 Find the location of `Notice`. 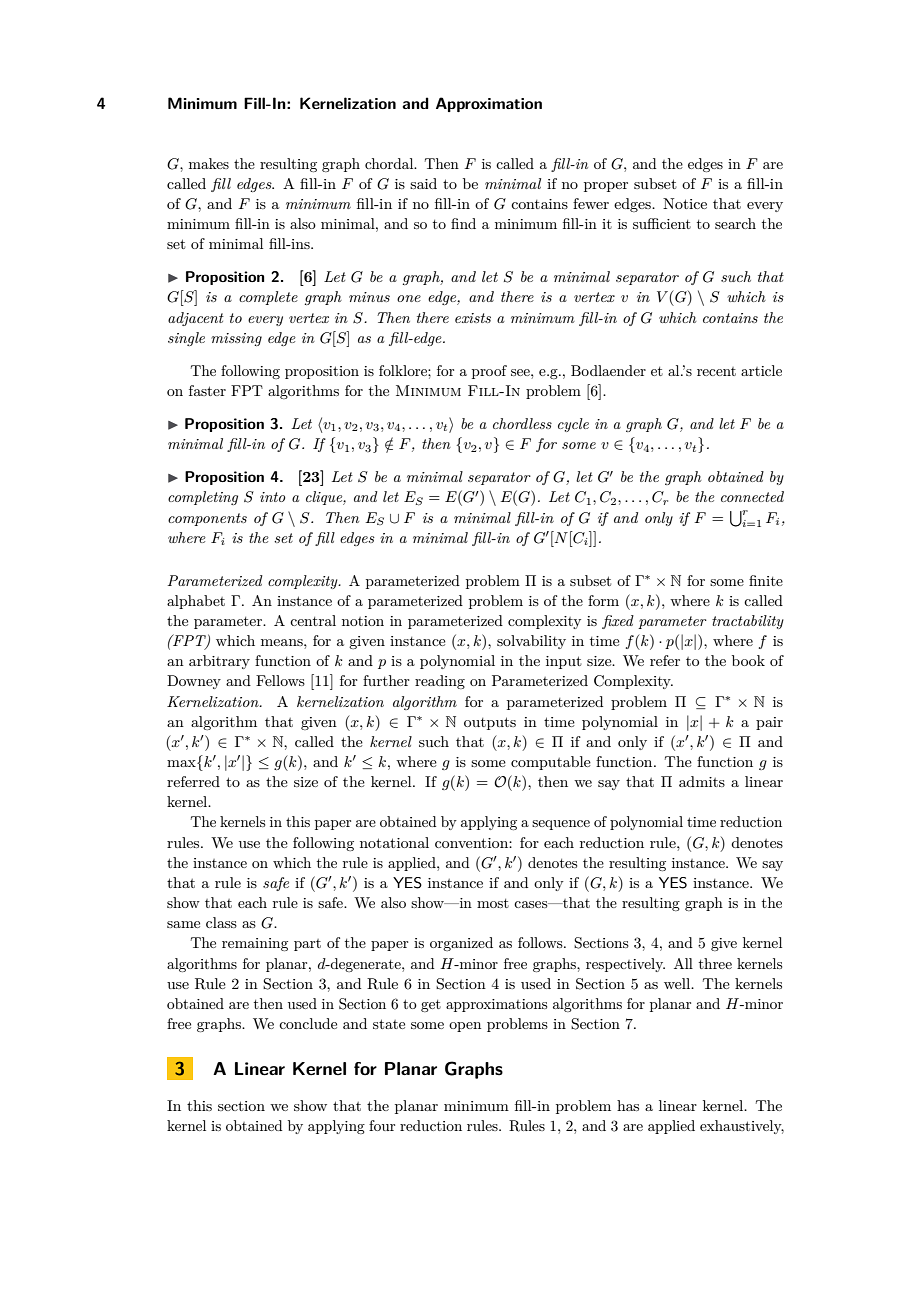

Notice is located at coordinates (685, 203).
